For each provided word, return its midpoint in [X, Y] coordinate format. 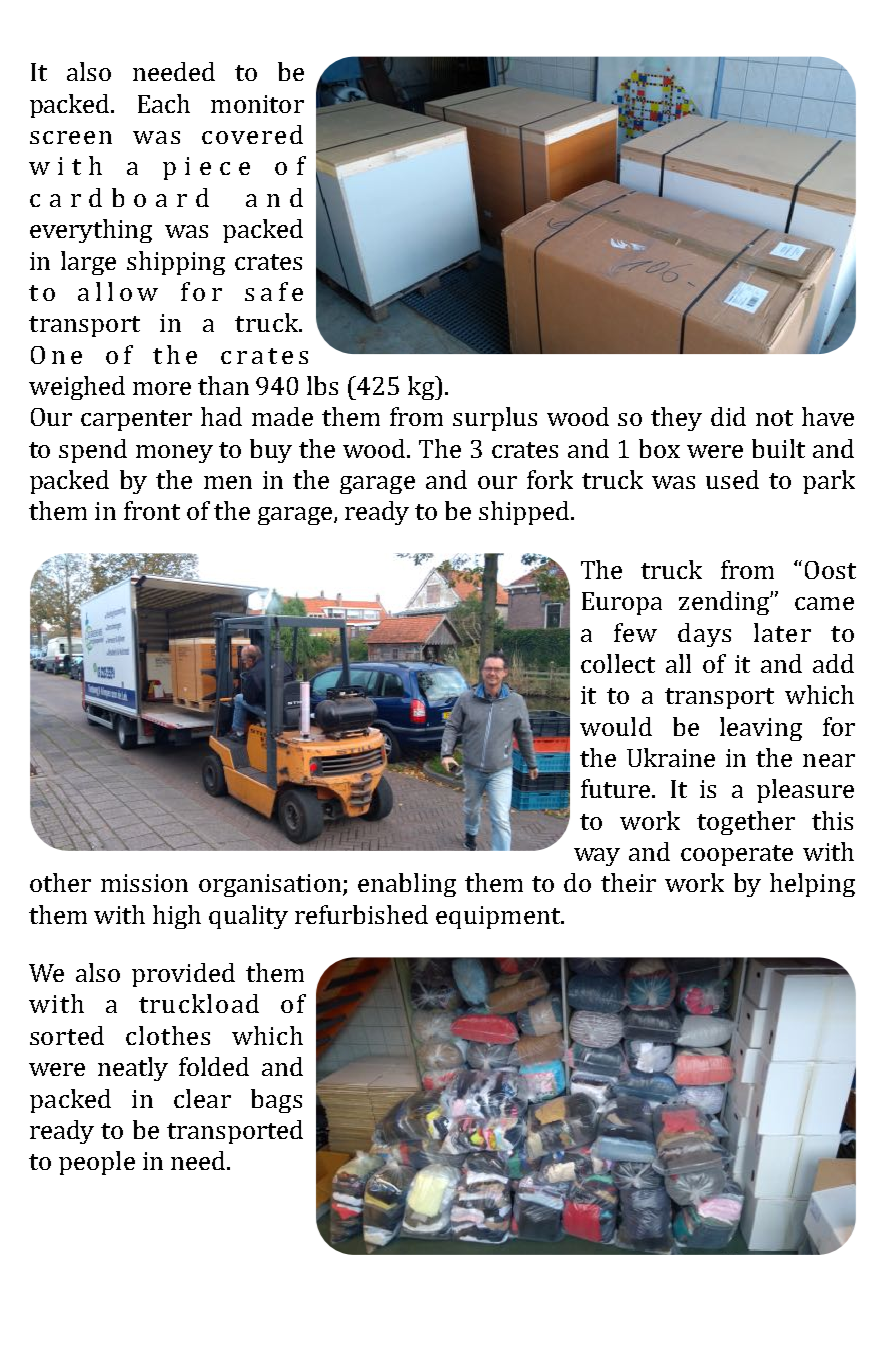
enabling [407, 885]
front [152, 510]
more [162, 388]
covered [252, 134]
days [704, 635]
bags [276, 1101]
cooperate [737, 855]
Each [164, 103]
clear [202, 1098]
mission [144, 883]
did [728, 416]
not [774, 418]
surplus [495, 419]
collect [618, 663]
